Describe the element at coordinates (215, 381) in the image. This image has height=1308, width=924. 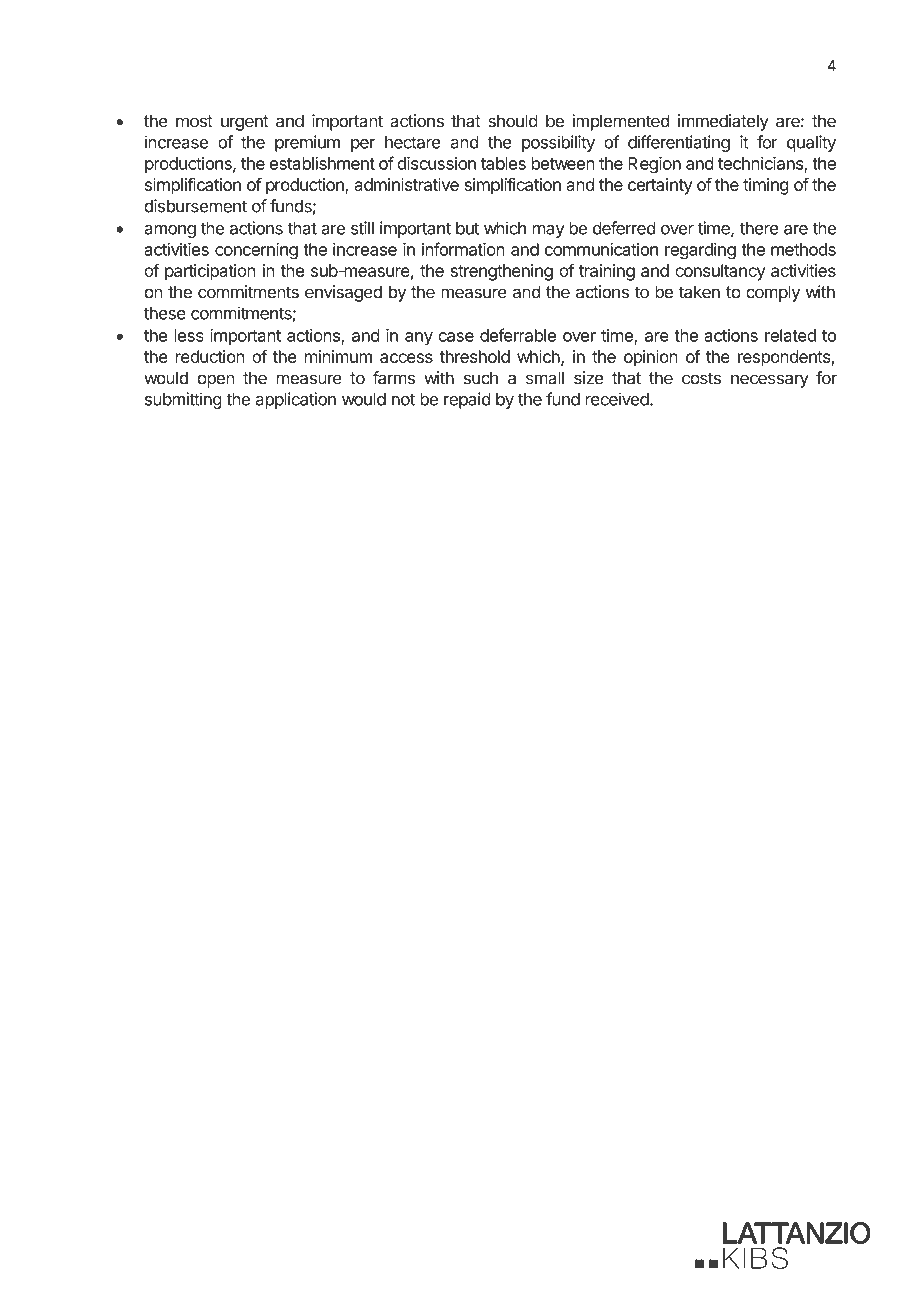
I see `open` at that location.
